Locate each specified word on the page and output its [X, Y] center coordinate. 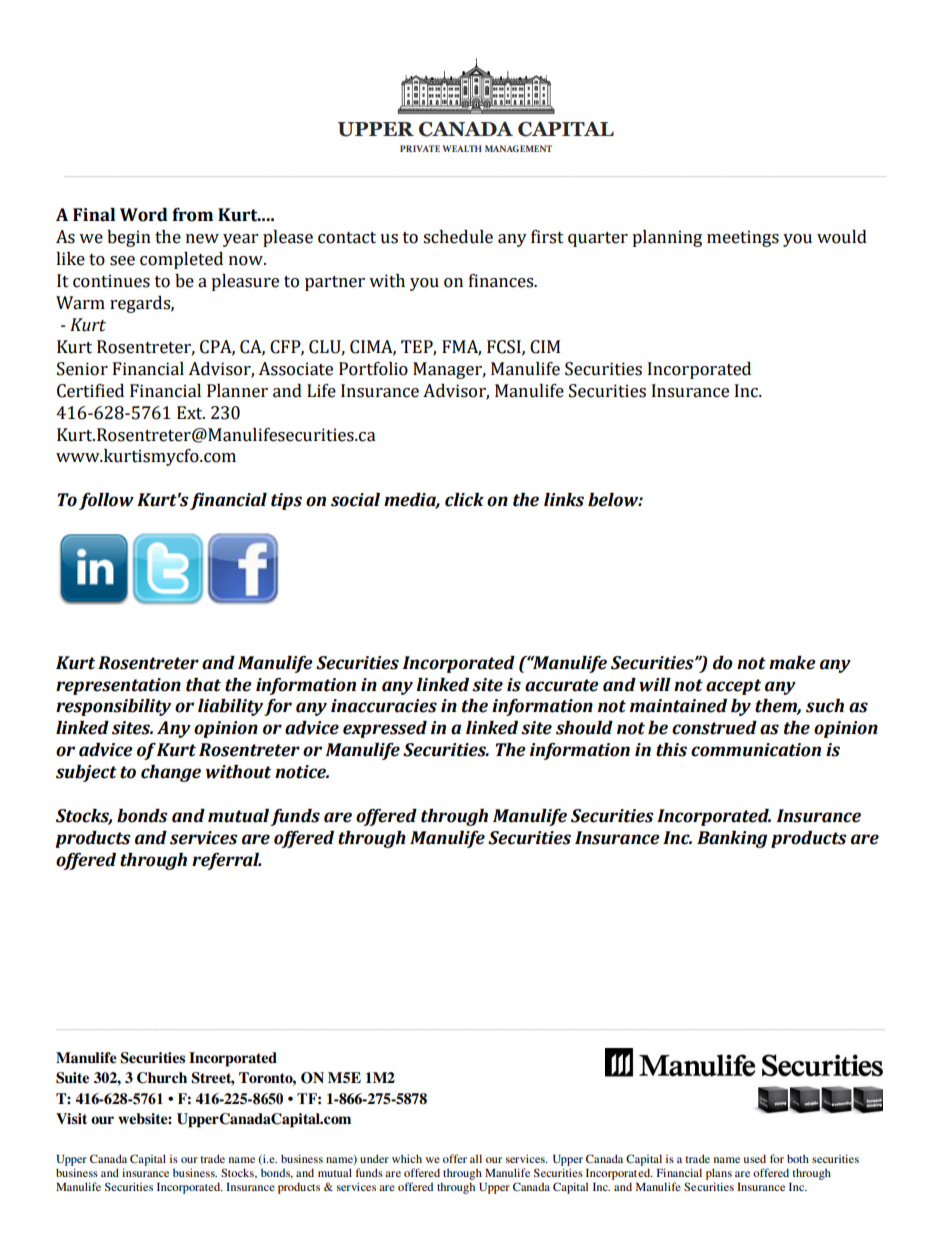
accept [733, 687]
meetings [743, 238]
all [476, 1158]
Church [162, 1078]
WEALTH [462, 148]
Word [144, 215]
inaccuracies [384, 706]
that [203, 685]
